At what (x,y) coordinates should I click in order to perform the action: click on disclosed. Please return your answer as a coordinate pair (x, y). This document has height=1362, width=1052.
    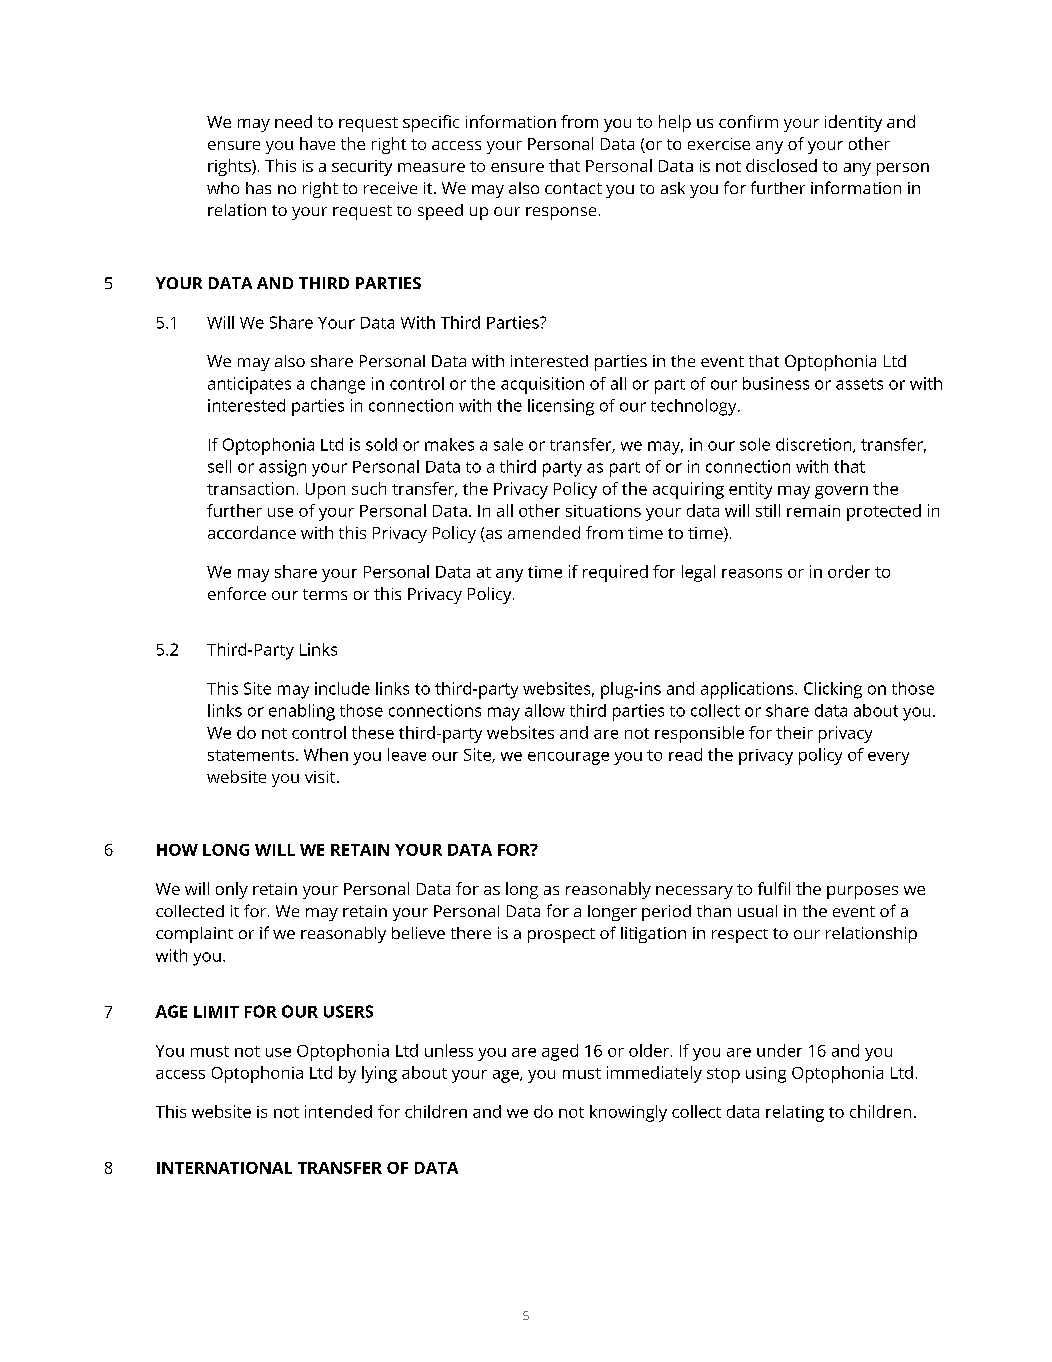
    Looking at the image, I should click on (781, 165).
